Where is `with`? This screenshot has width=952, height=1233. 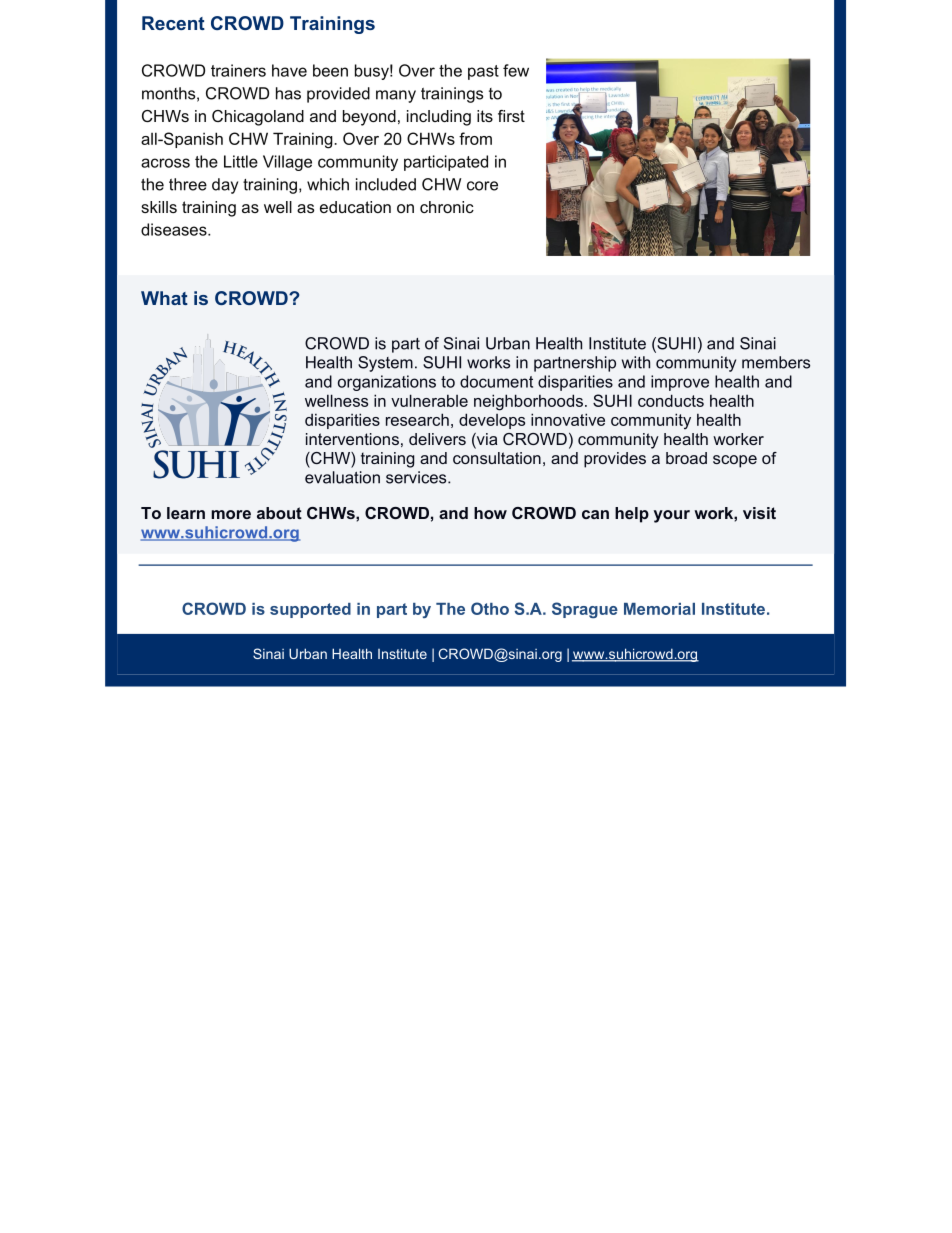 with is located at coordinates (636, 362).
